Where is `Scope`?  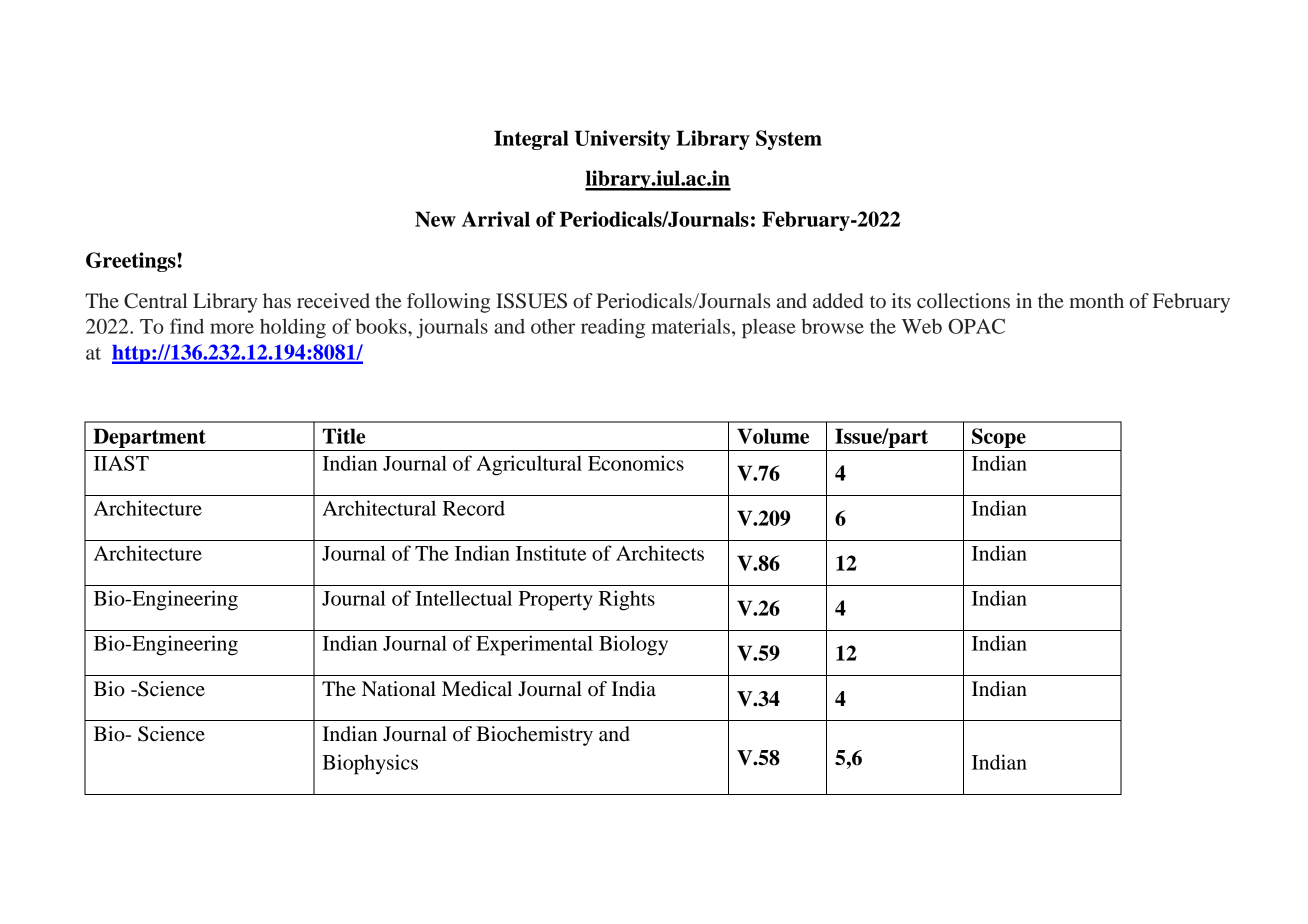
Scope is located at coordinates (999, 439).
